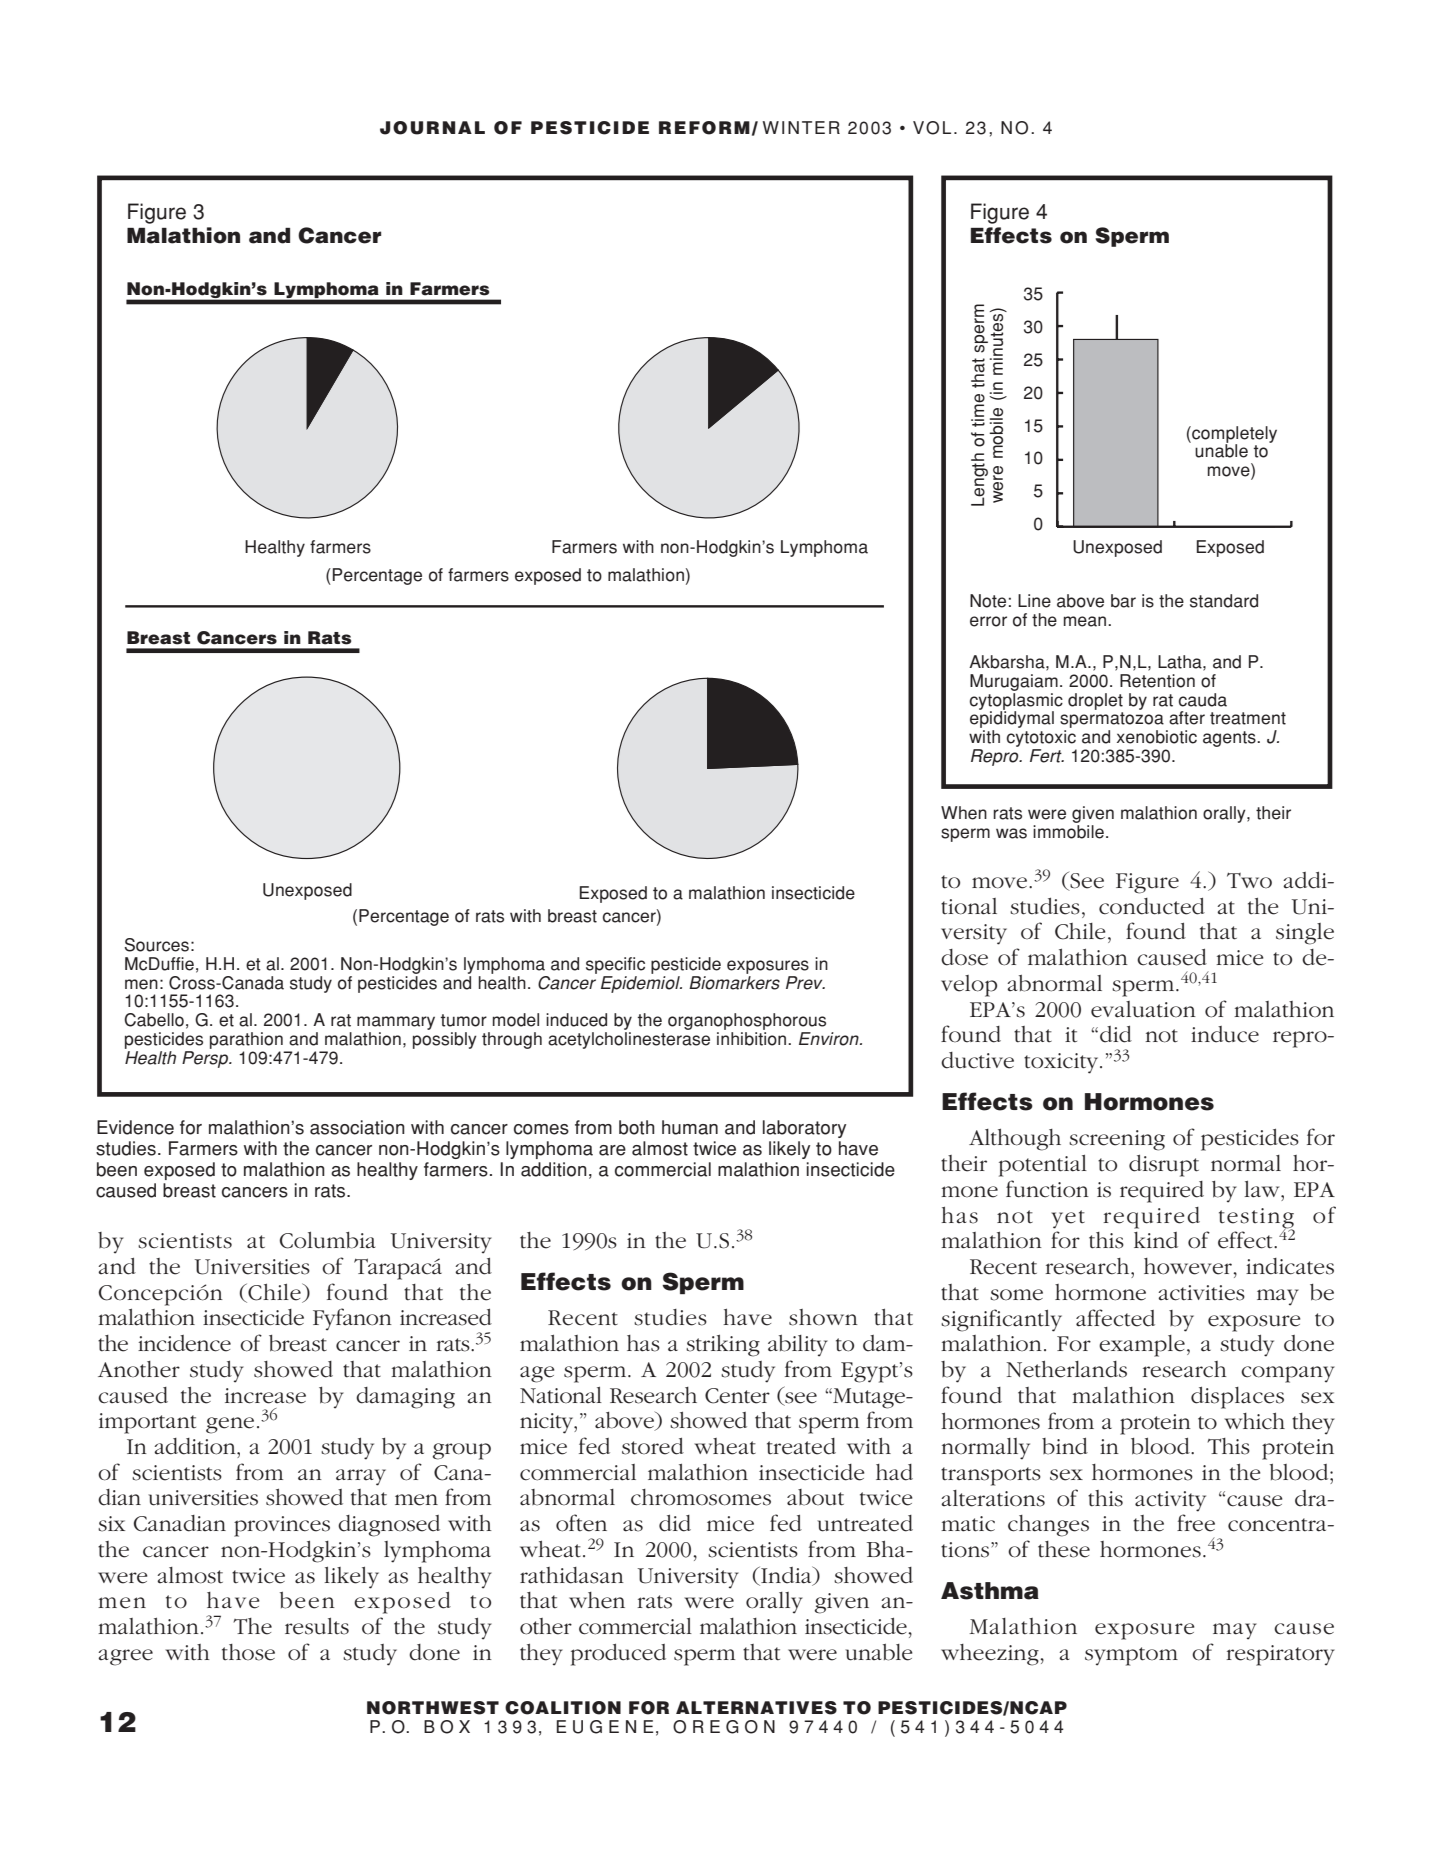 The width and height of the screenshot is (1433, 1854). Describe the element at coordinates (723, 1346) in the screenshot. I see `striking` at that location.
